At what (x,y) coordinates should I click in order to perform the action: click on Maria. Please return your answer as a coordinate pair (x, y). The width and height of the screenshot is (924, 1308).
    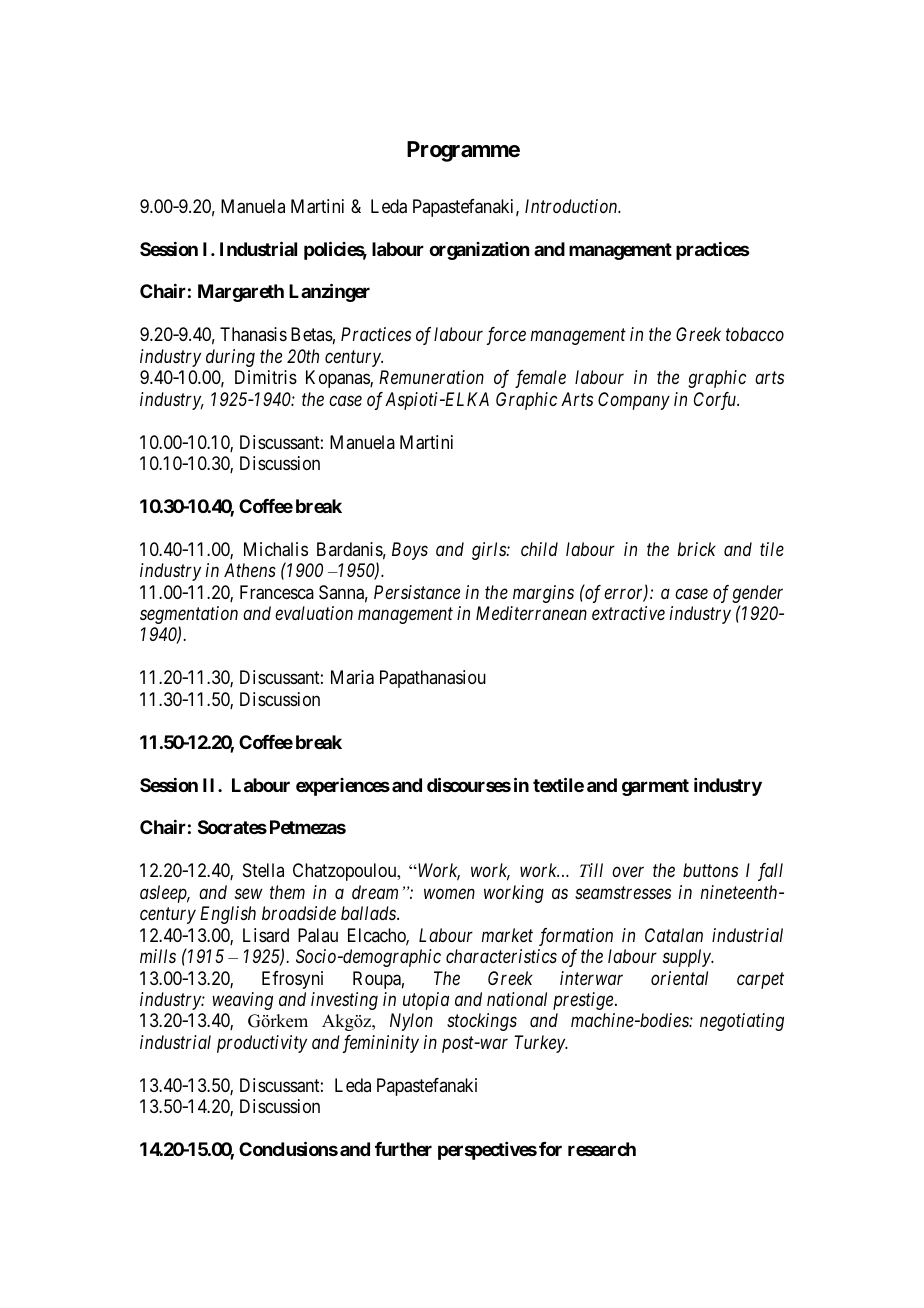
    Looking at the image, I should click on (352, 677).
